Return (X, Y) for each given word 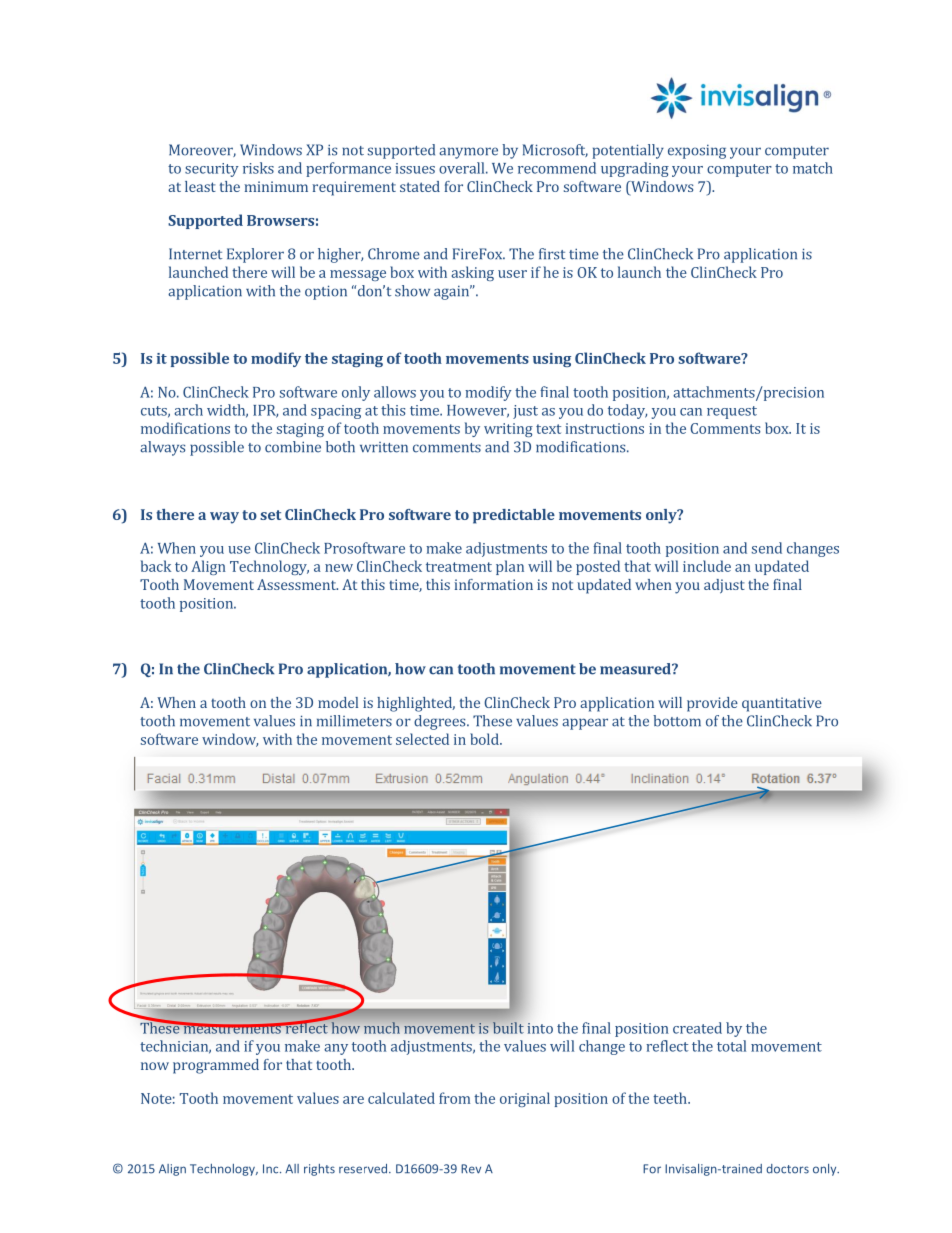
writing (508, 430)
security (212, 170)
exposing (697, 152)
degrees (441, 722)
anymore (468, 153)
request (732, 412)
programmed (216, 1066)
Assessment (297, 584)
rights (319, 1170)
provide (712, 704)
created (697, 1028)
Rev (471, 1169)
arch (188, 410)
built (508, 1028)
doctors (787, 1169)
